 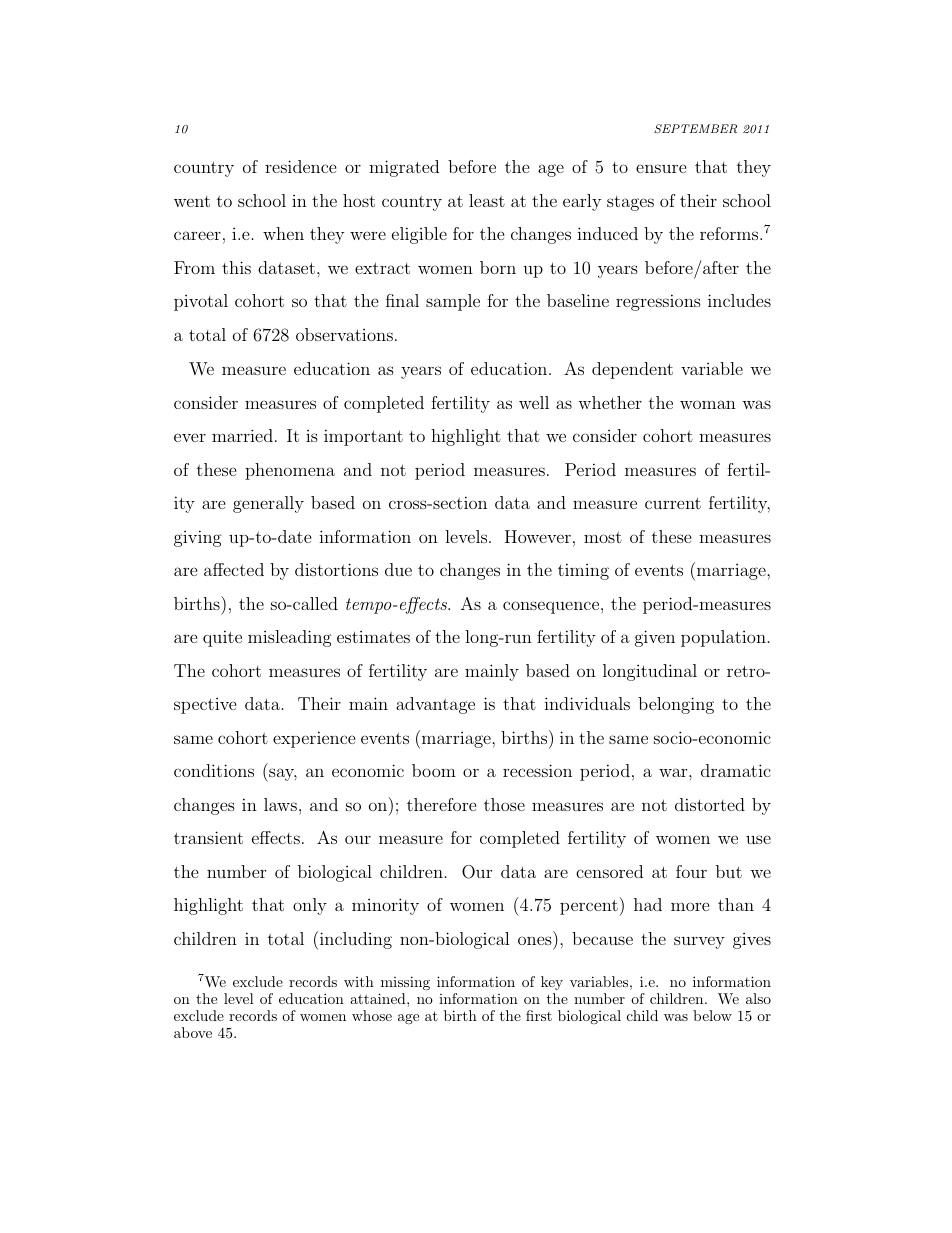 What do you see at coordinates (539, 1015) in the screenshot?
I see `first` at bounding box center [539, 1015].
